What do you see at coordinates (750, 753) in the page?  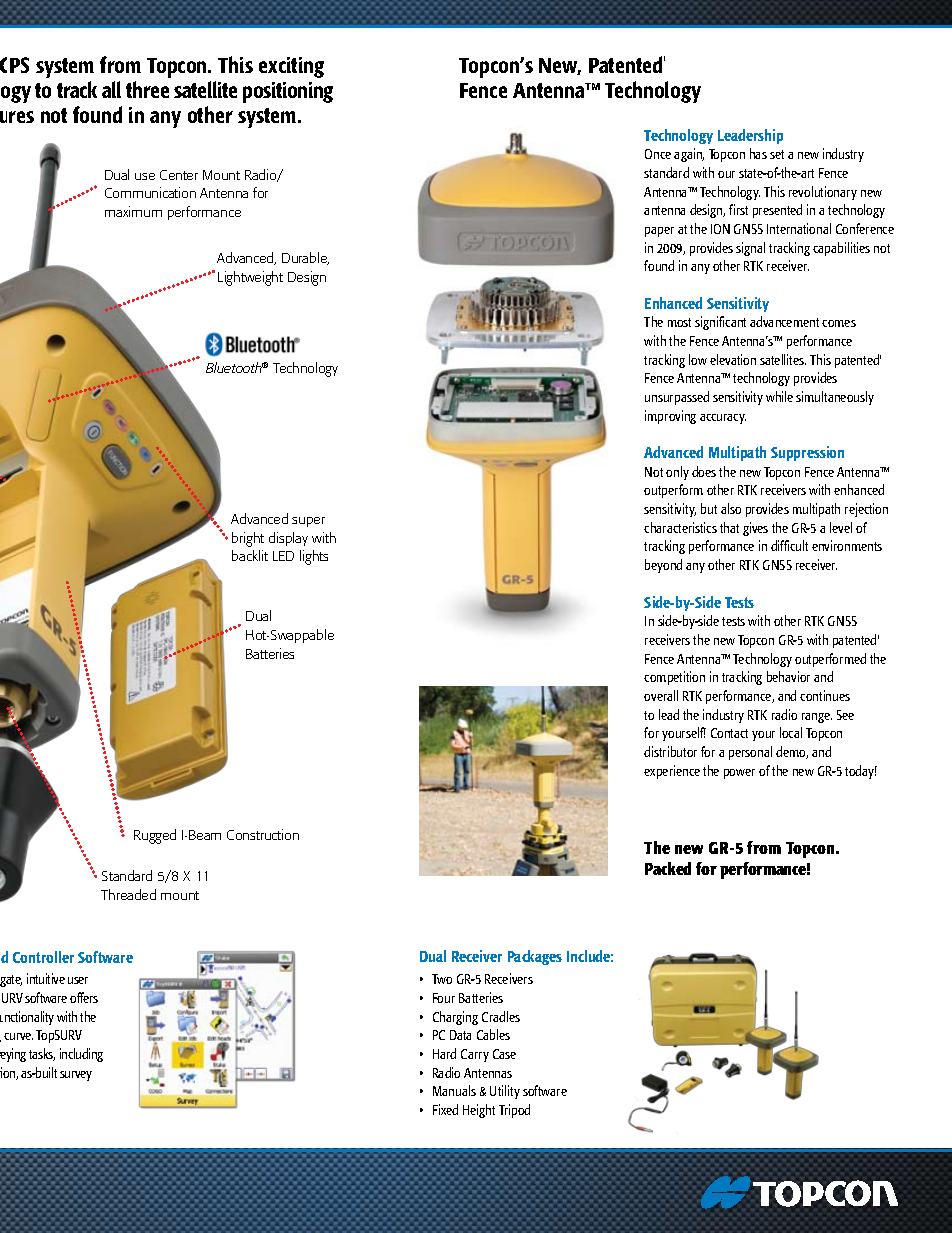 I see `personal` at bounding box center [750, 753].
